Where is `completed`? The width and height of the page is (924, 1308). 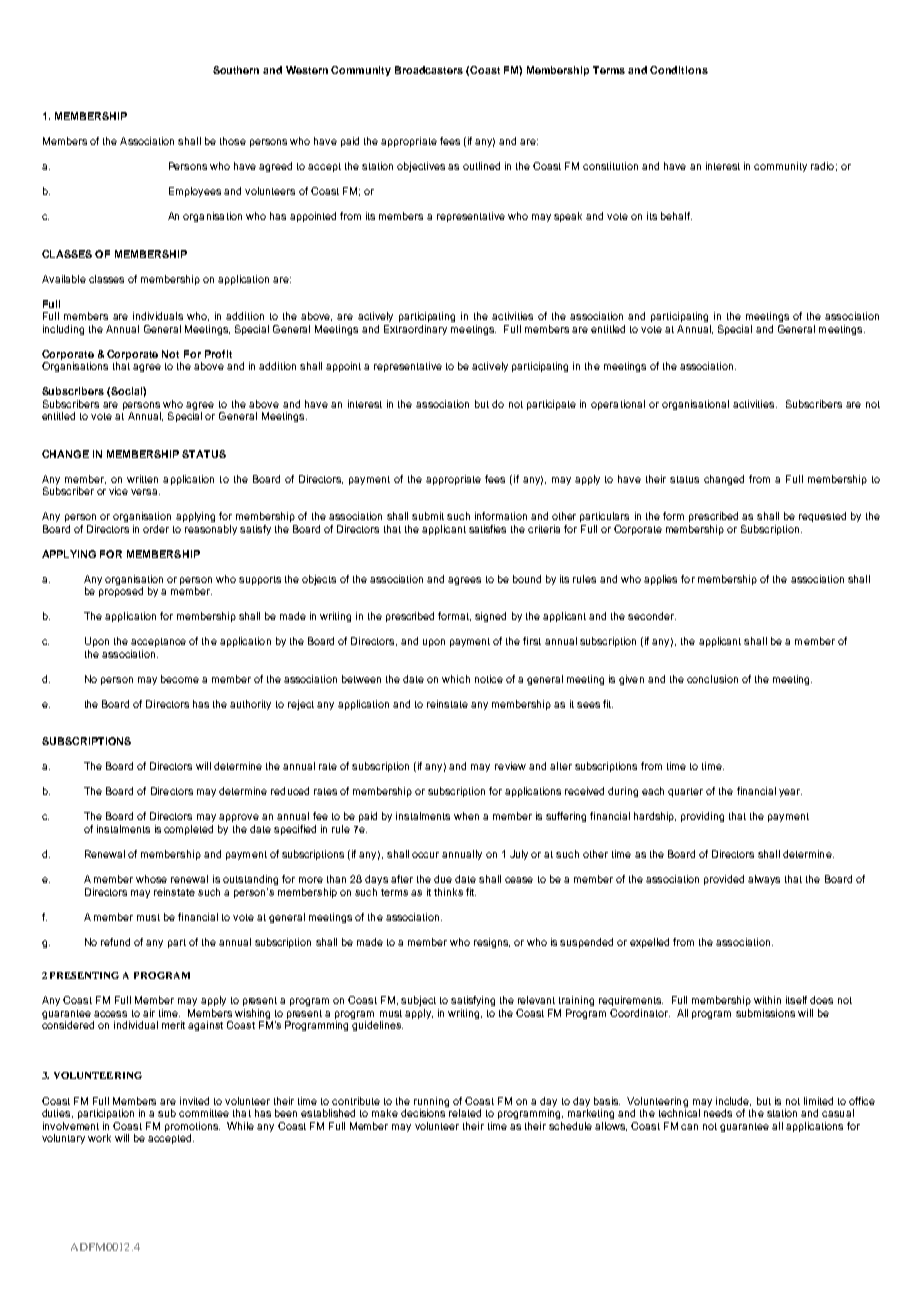 completed is located at coordinates (188, 830).
